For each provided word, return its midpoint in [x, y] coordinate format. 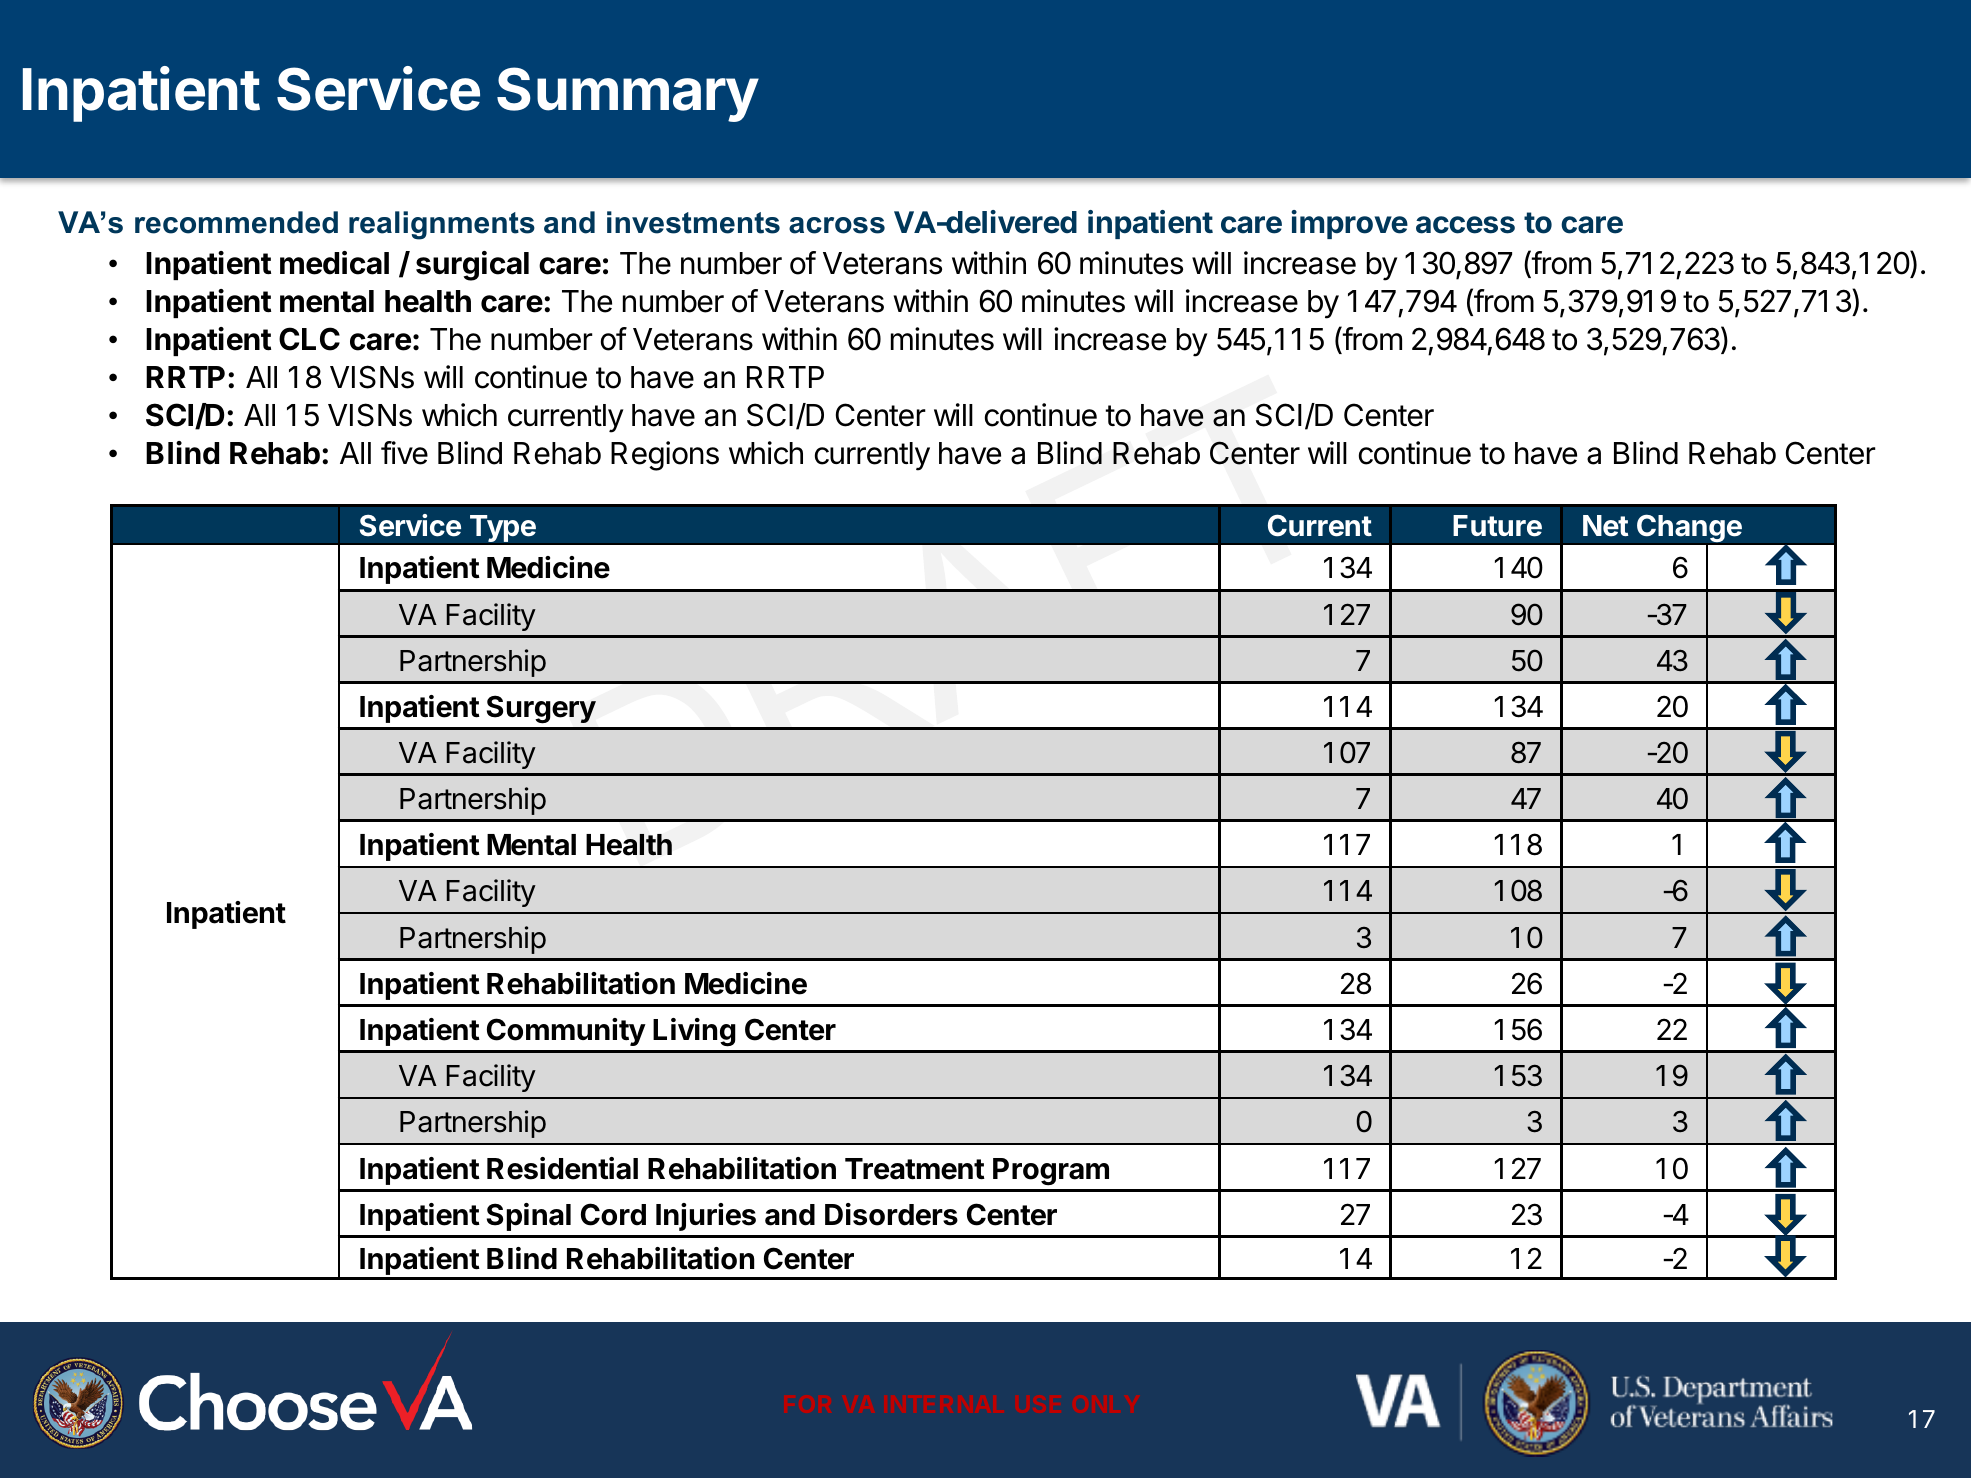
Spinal [529, 1217]
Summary [628, 94]
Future [1497, 526]
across [837, 225]
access [1465, 225]
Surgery [541, 709]
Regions [665, 456]
